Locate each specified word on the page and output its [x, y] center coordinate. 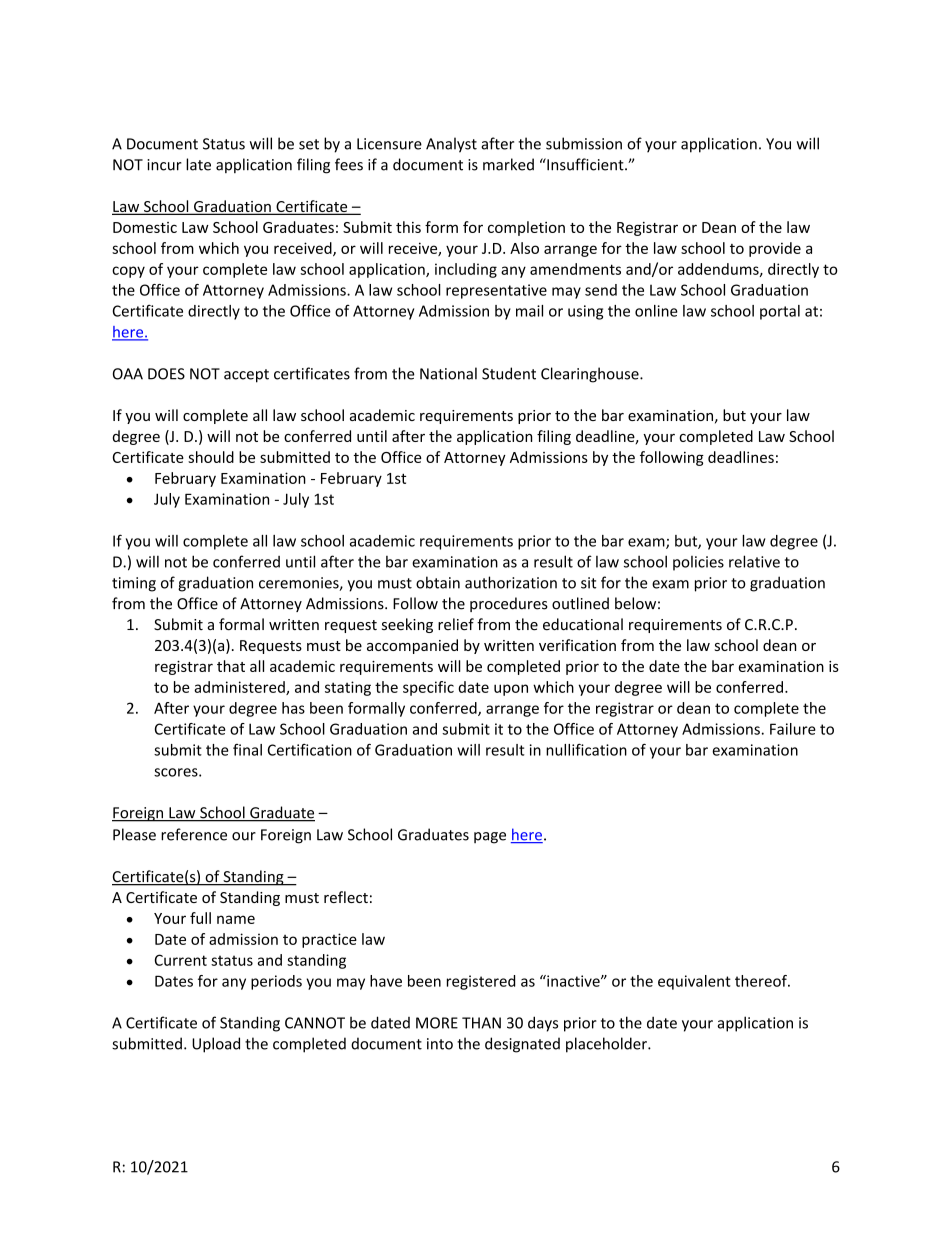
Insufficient [585, 164]
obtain [438, 582]
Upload [216, 1045]
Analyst [451, 145]
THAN [481, 1023]
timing [134, 584]
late [198, 164]
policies [698, 563]
